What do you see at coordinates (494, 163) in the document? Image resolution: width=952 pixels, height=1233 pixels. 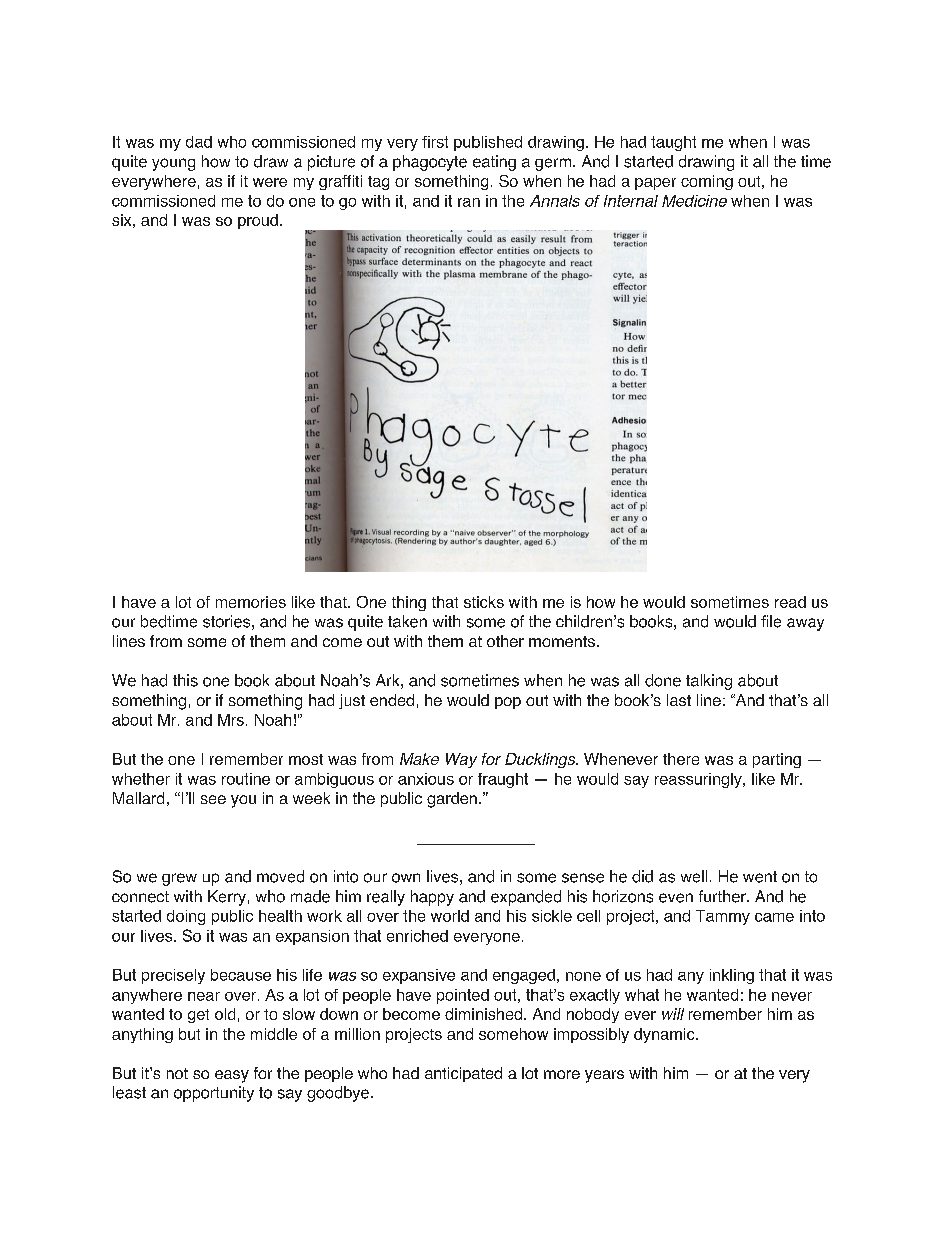 I see `eating` at bounding box center [494, 163].
